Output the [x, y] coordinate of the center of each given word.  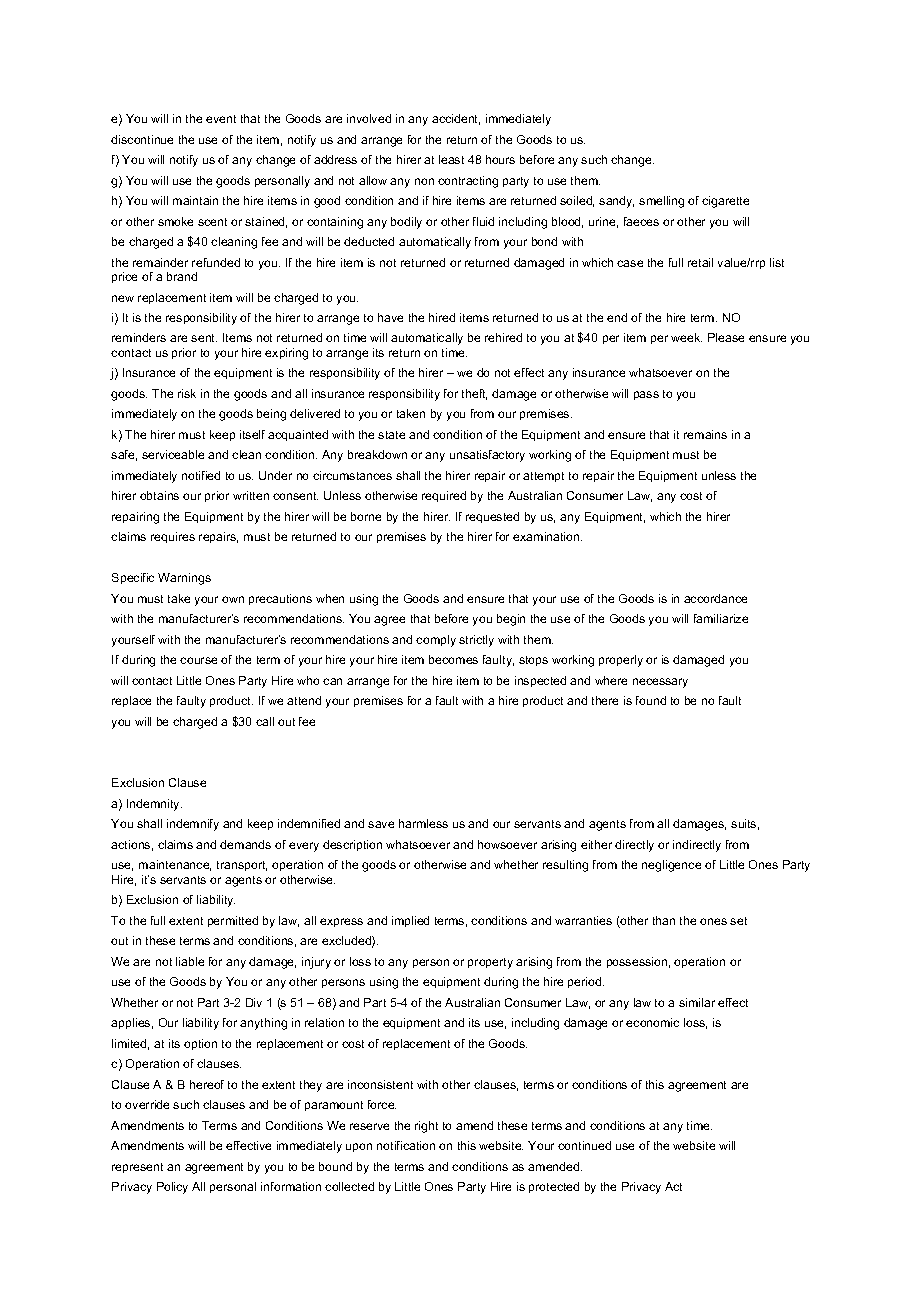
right [426, 1127]
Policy [172, 1188]
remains [705, 434]
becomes [453, 659]
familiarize [721, 618]
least [451, 159]
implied [410, 921]
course [198, 660]
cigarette [725, 202]
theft [474, 394]
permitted [233, 921]
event [221, 119]
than [664, 920]
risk [187, 393]
